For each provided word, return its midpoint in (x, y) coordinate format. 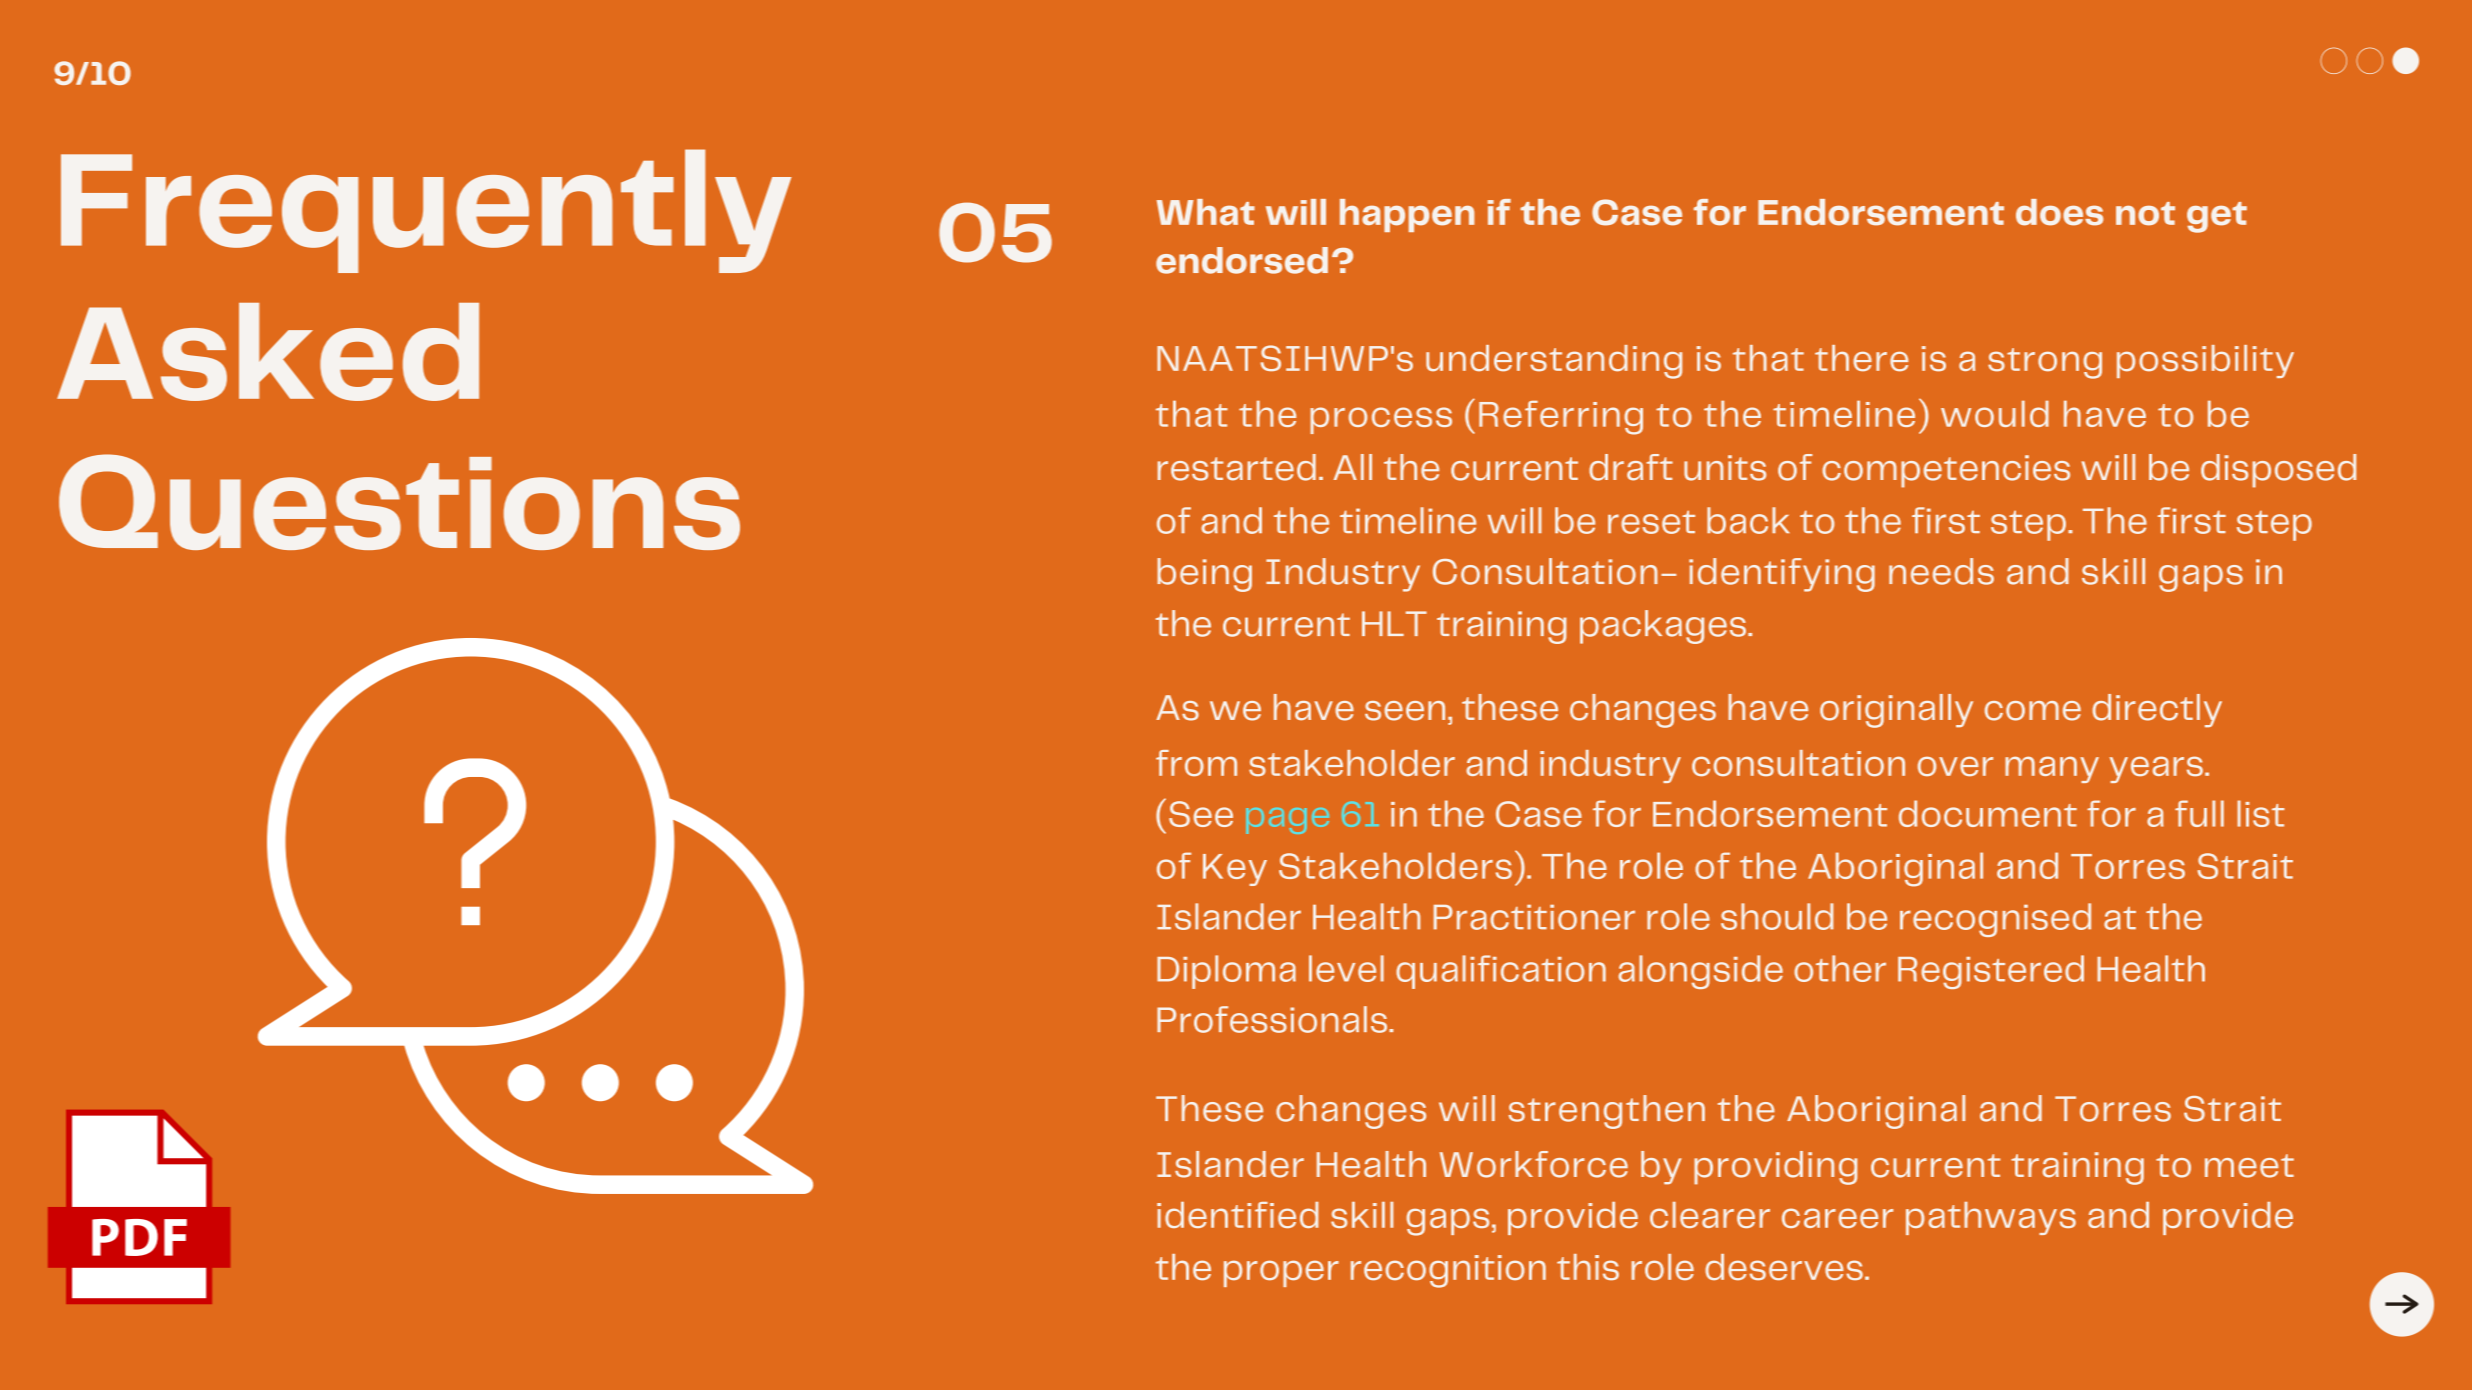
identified (1238, 1215)
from (1196, 763)
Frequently (426, 211)
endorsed (1242, 260)
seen (1405, 711)
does (2059, 212)
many (2052, 769)
